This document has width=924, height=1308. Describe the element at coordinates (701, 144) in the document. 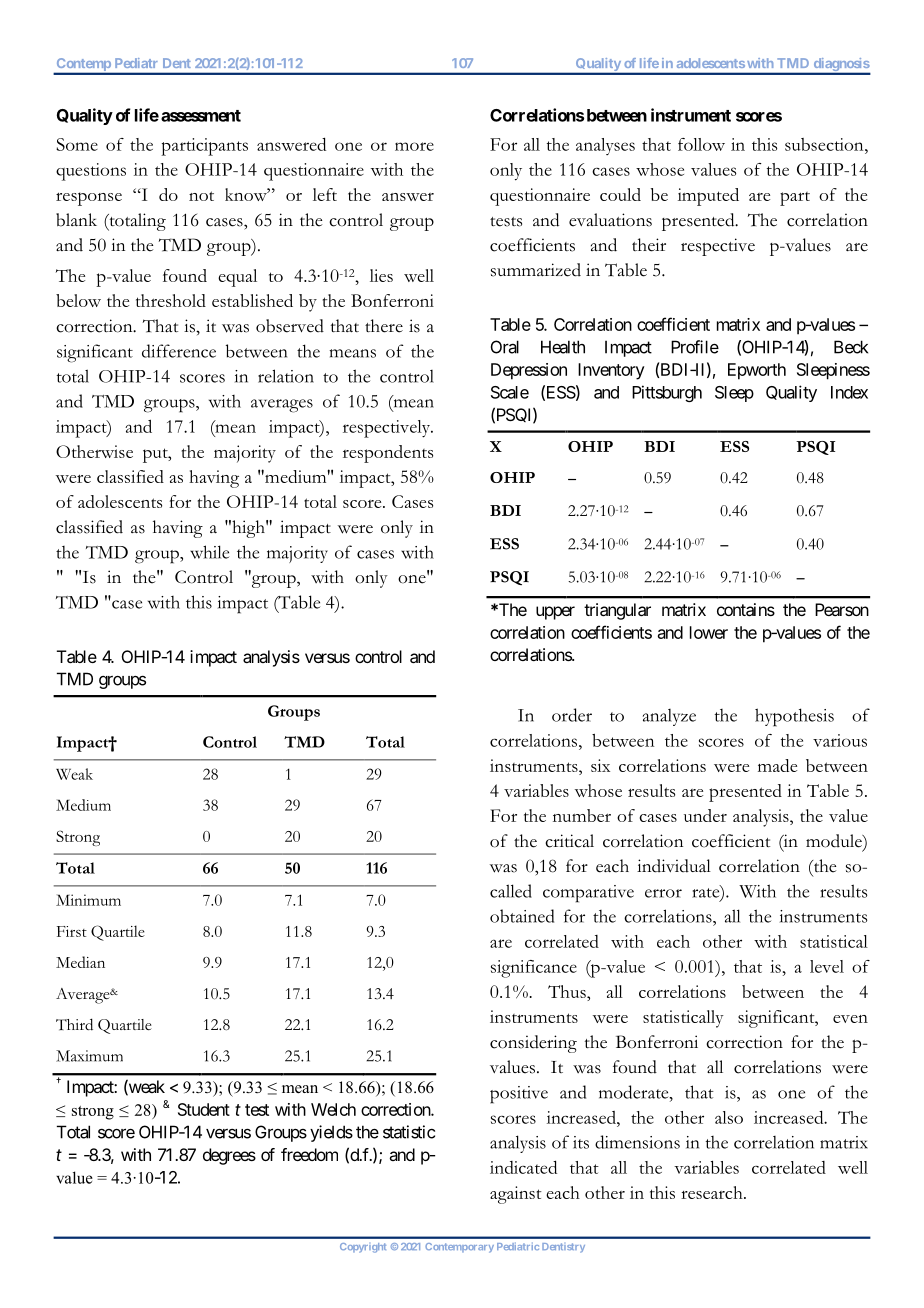

I see `follow` at that location.
